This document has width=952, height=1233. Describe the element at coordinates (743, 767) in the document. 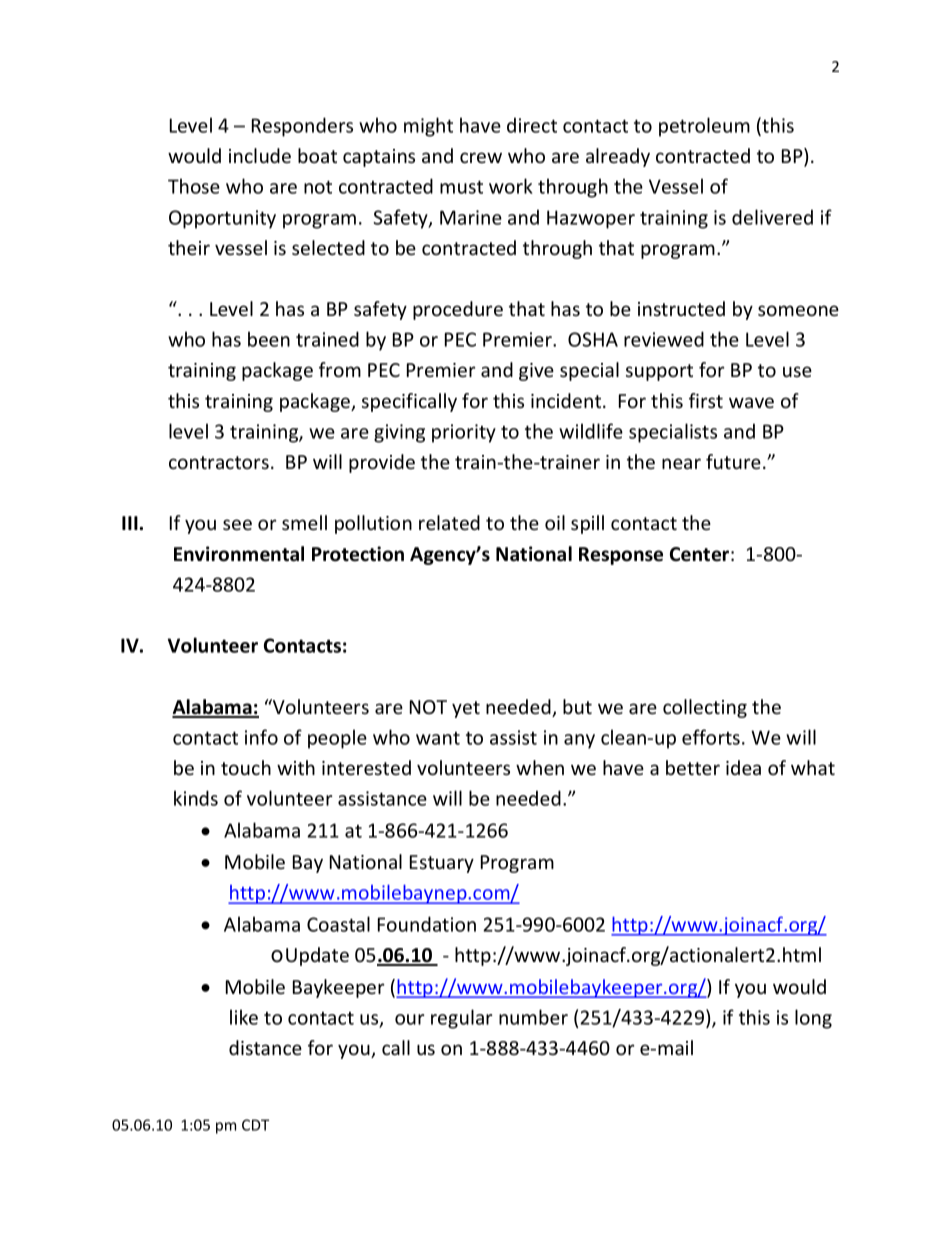

I see `idea` at that location.
